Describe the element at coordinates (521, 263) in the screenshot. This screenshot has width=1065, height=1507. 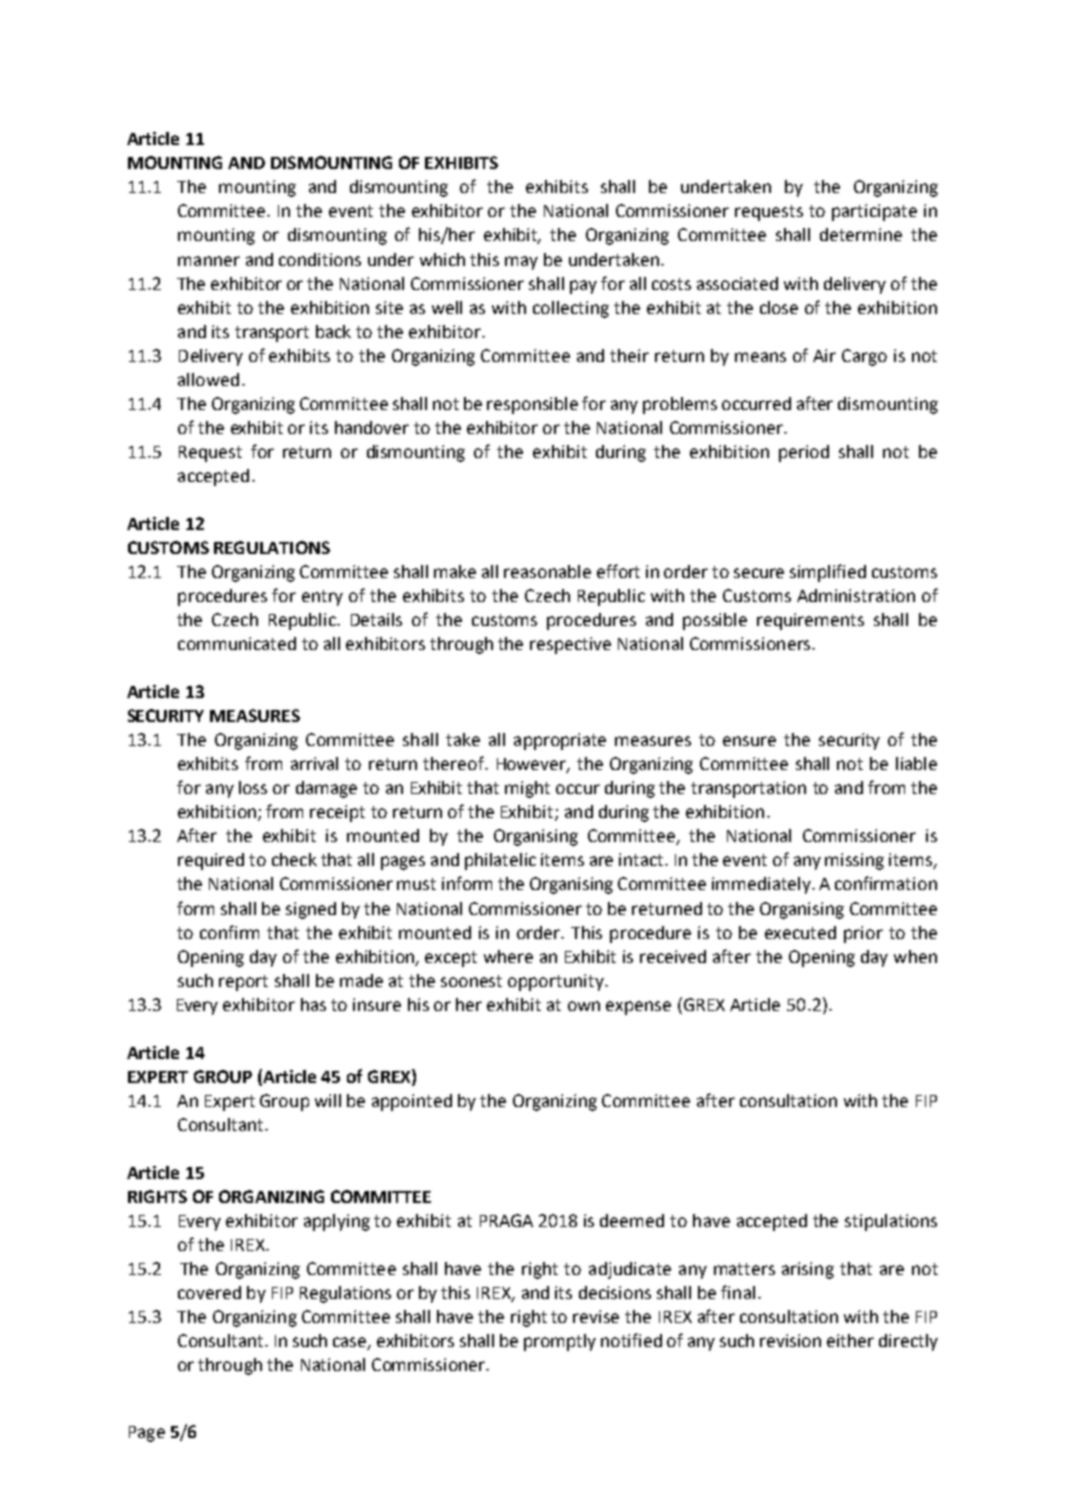
I see `may` at that location.
